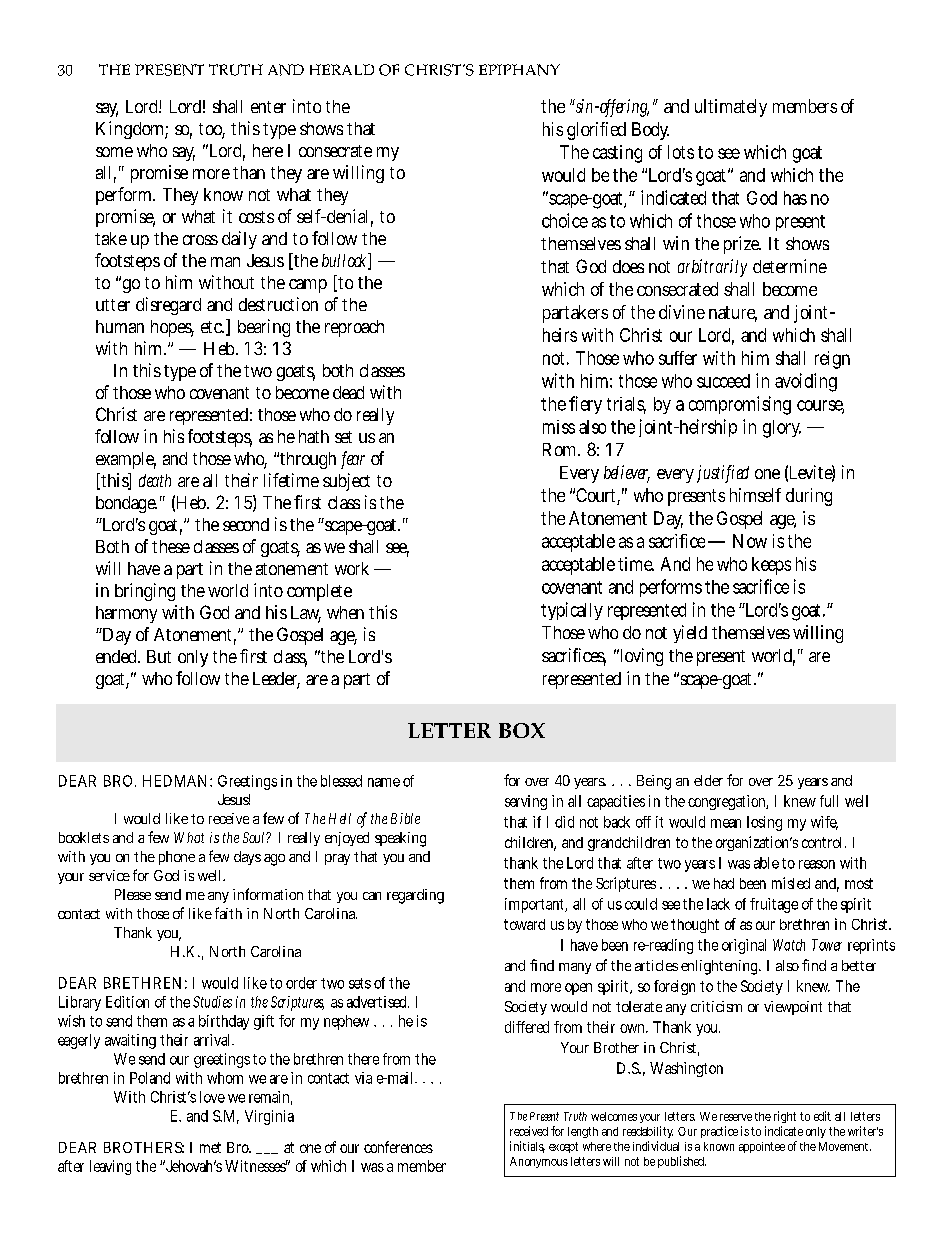 This page has width=952, height=1233. What do you see at coordinates (210, 1147) in the page?
I see `met` at bounding box center [210, 1147].
